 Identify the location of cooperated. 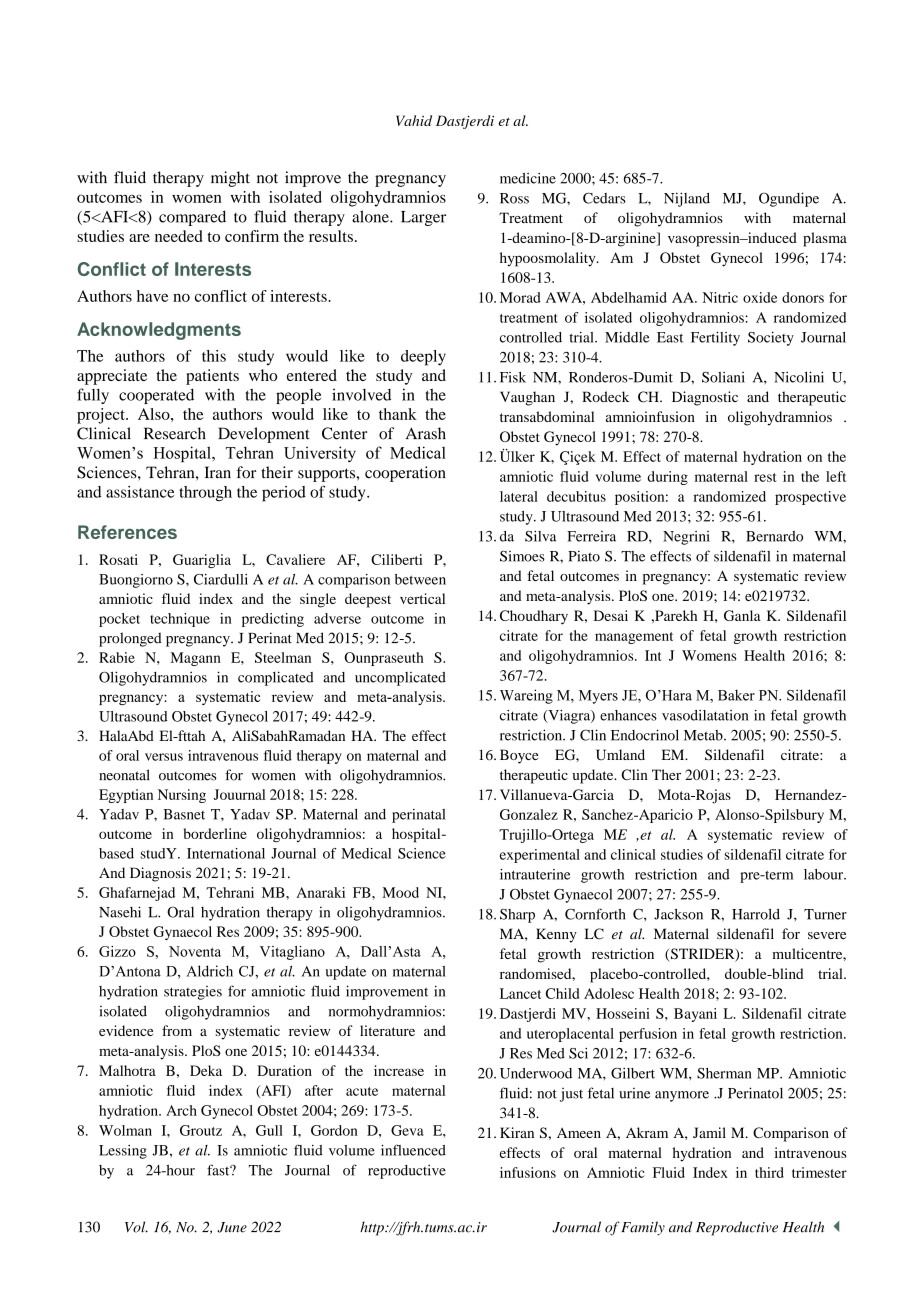
(156, 396).
